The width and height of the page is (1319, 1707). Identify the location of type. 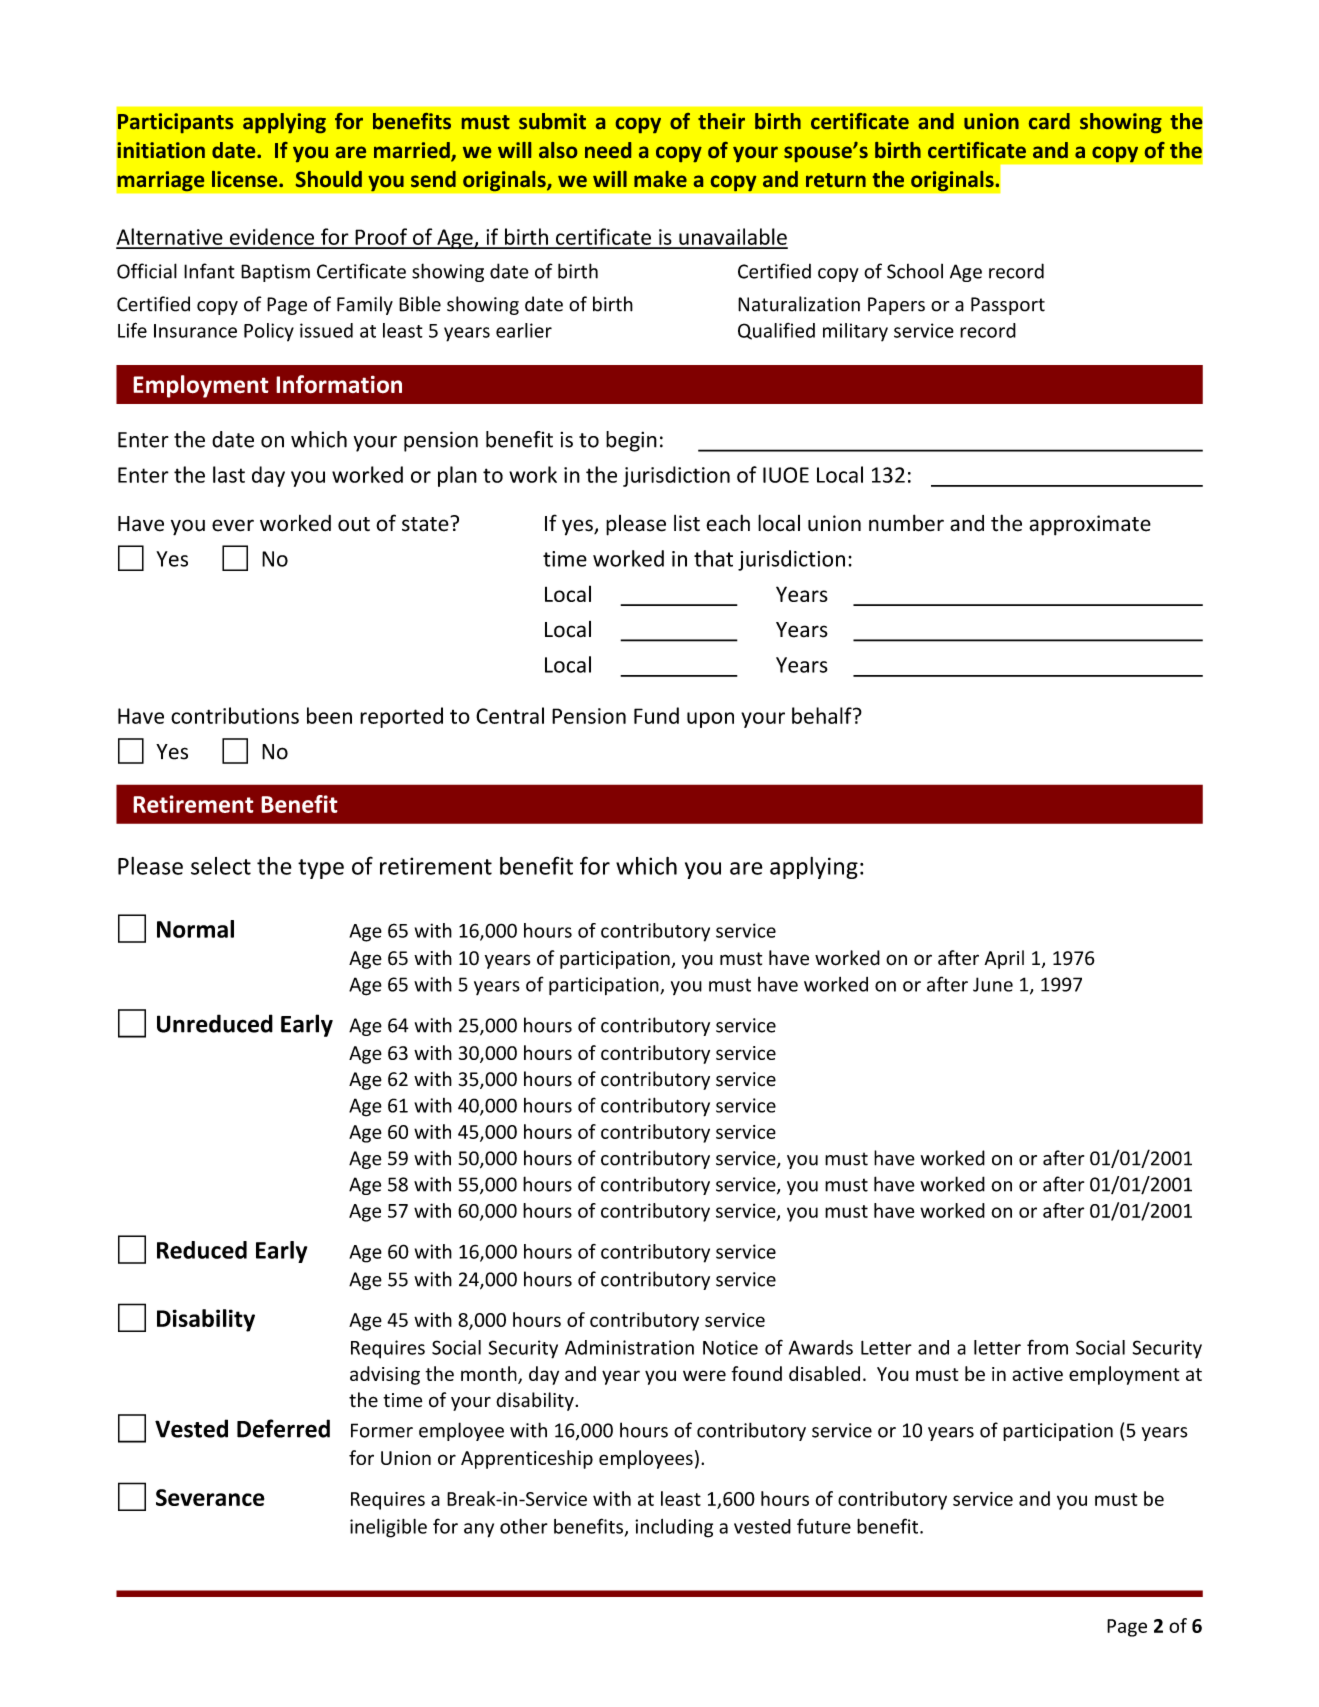
(321, 869).
